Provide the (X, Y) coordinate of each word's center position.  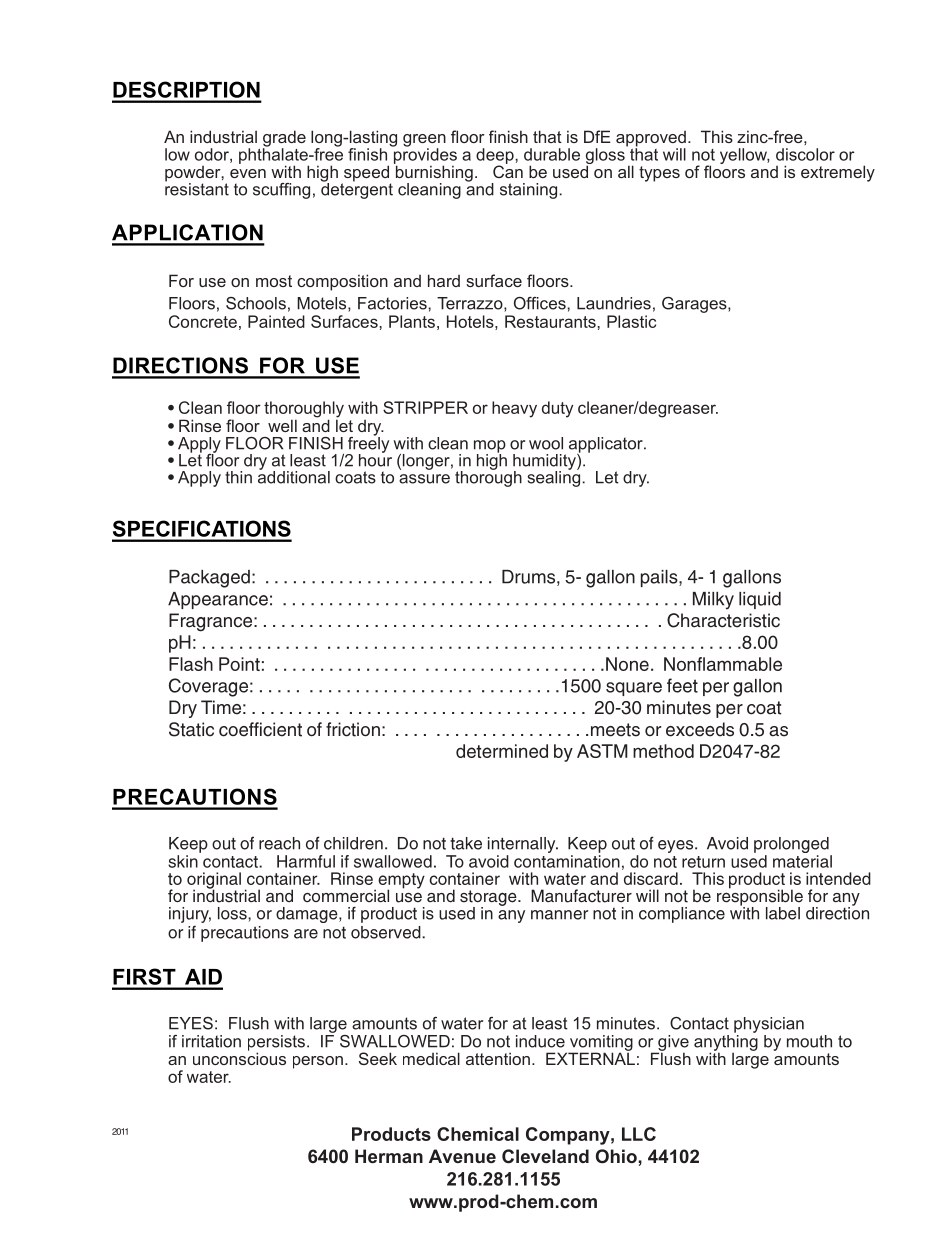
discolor (805, 154)
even (248, 173)
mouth (809, 1041)
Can (508, 170)
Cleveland (545, 1156)
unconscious (239, 1057)
